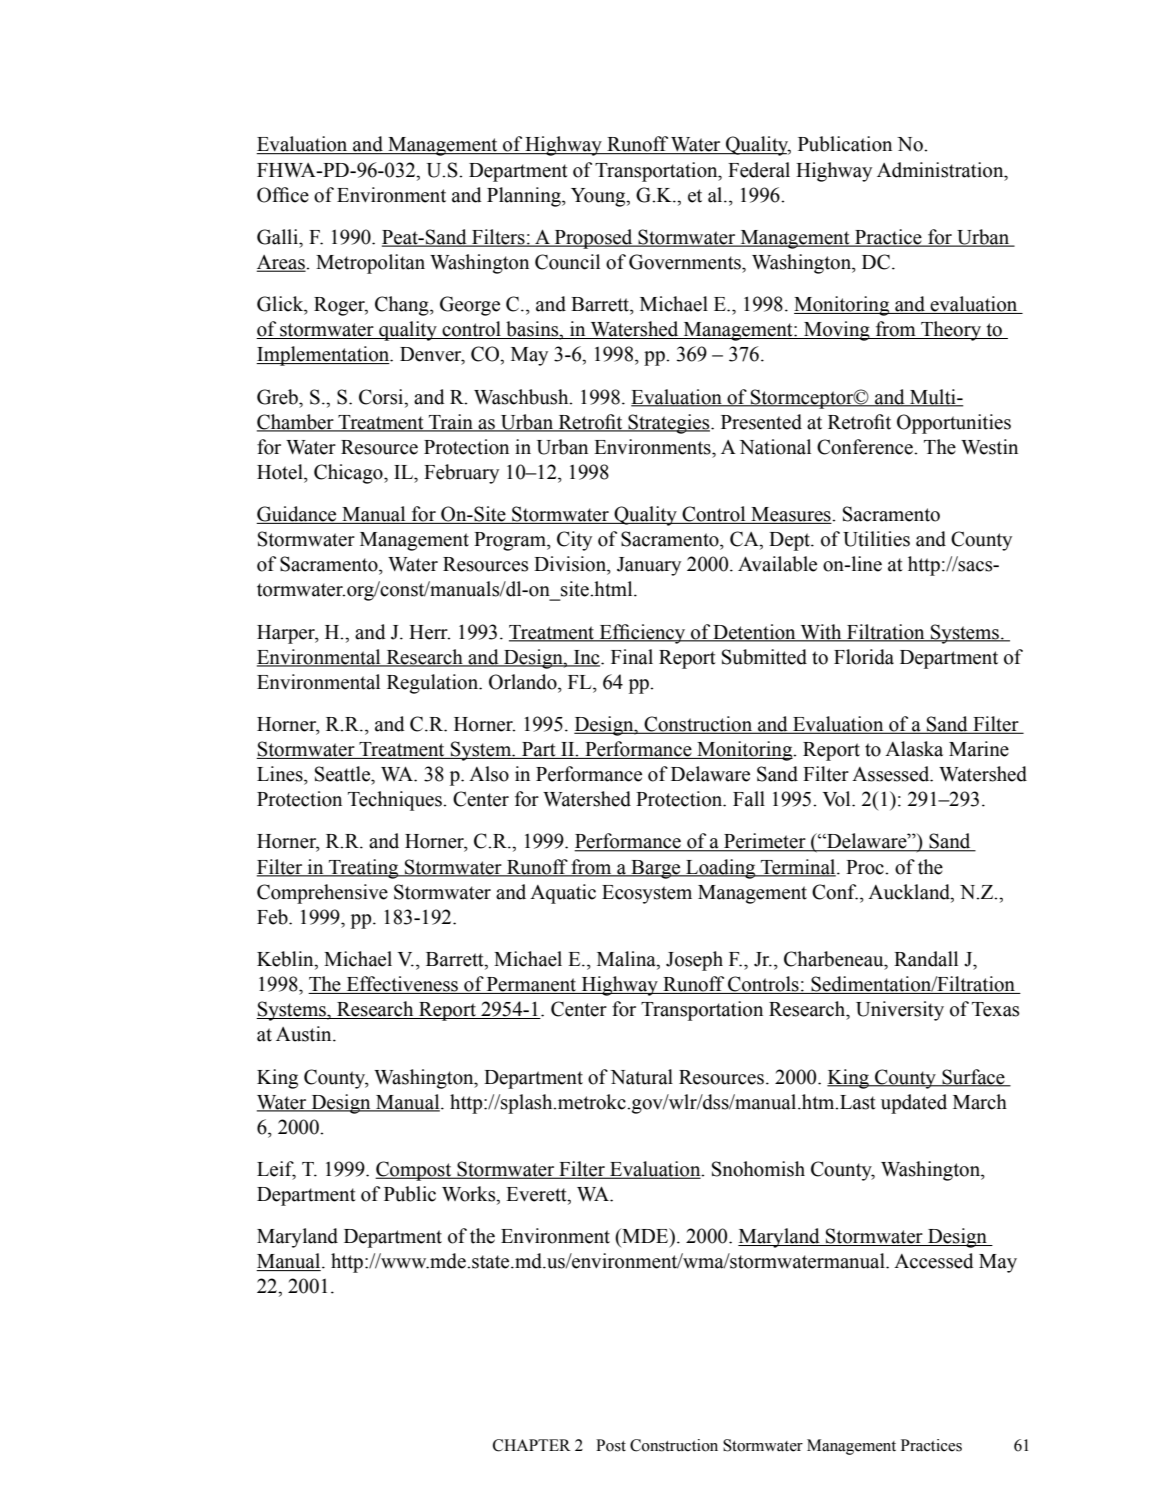  Describe the element at coordinates (370, 264) in the image. I see `Metropolitan` at that location.
